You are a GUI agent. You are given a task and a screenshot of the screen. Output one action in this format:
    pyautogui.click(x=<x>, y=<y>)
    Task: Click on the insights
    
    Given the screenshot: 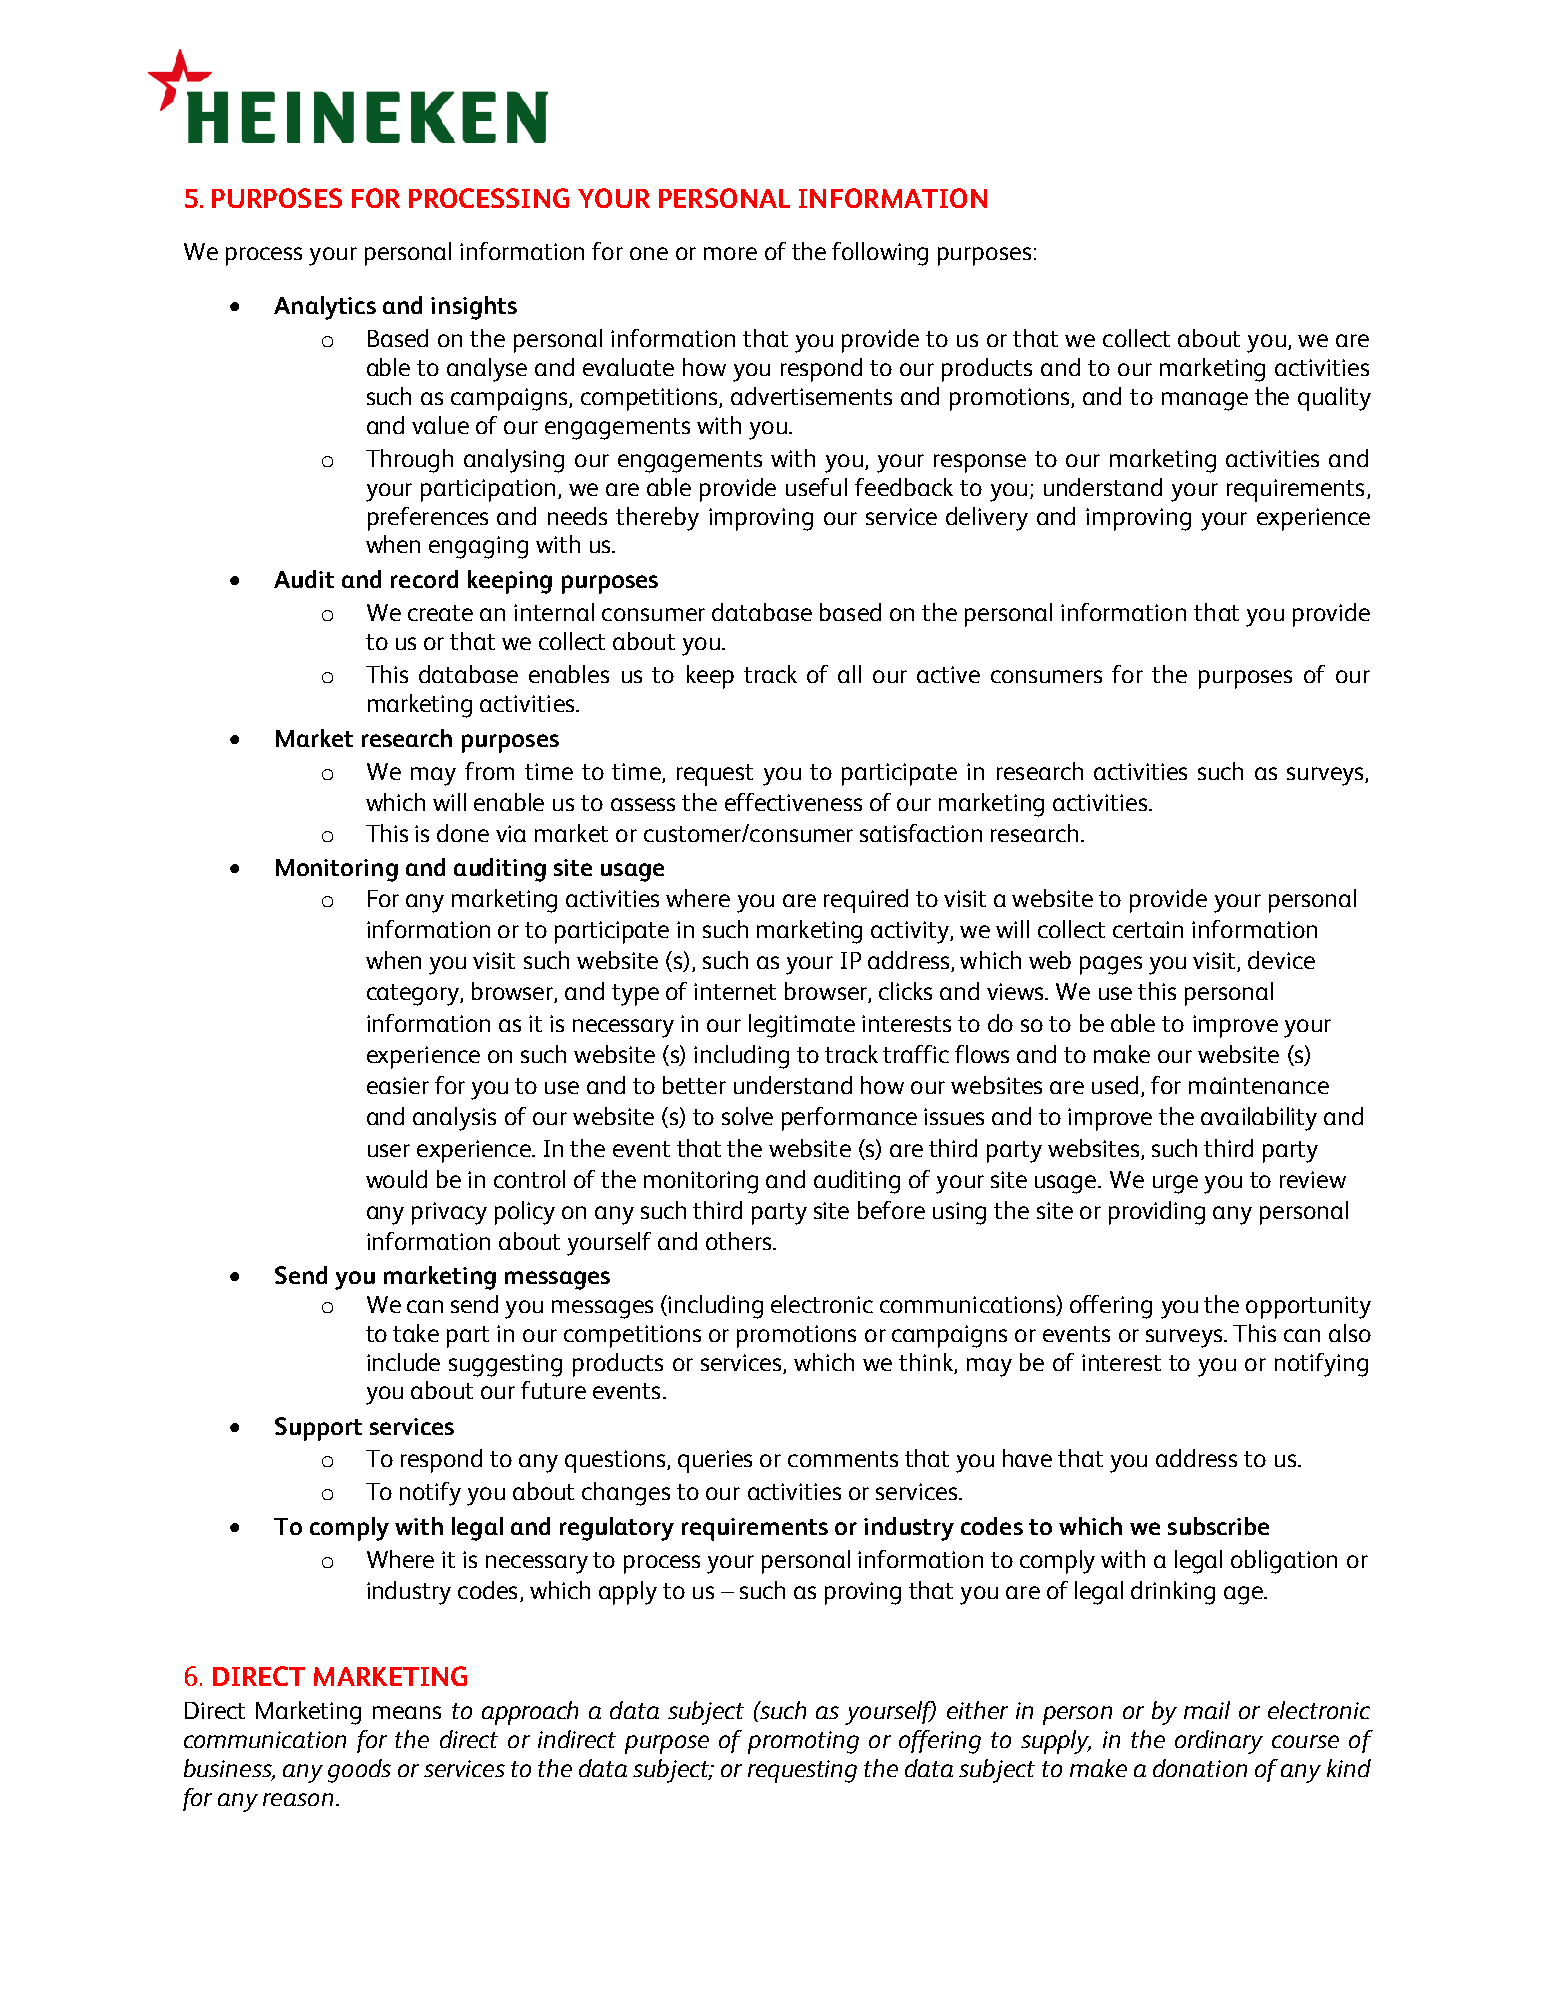 What is the action you would take?
    pyautogui.click(x=474, y=308)
